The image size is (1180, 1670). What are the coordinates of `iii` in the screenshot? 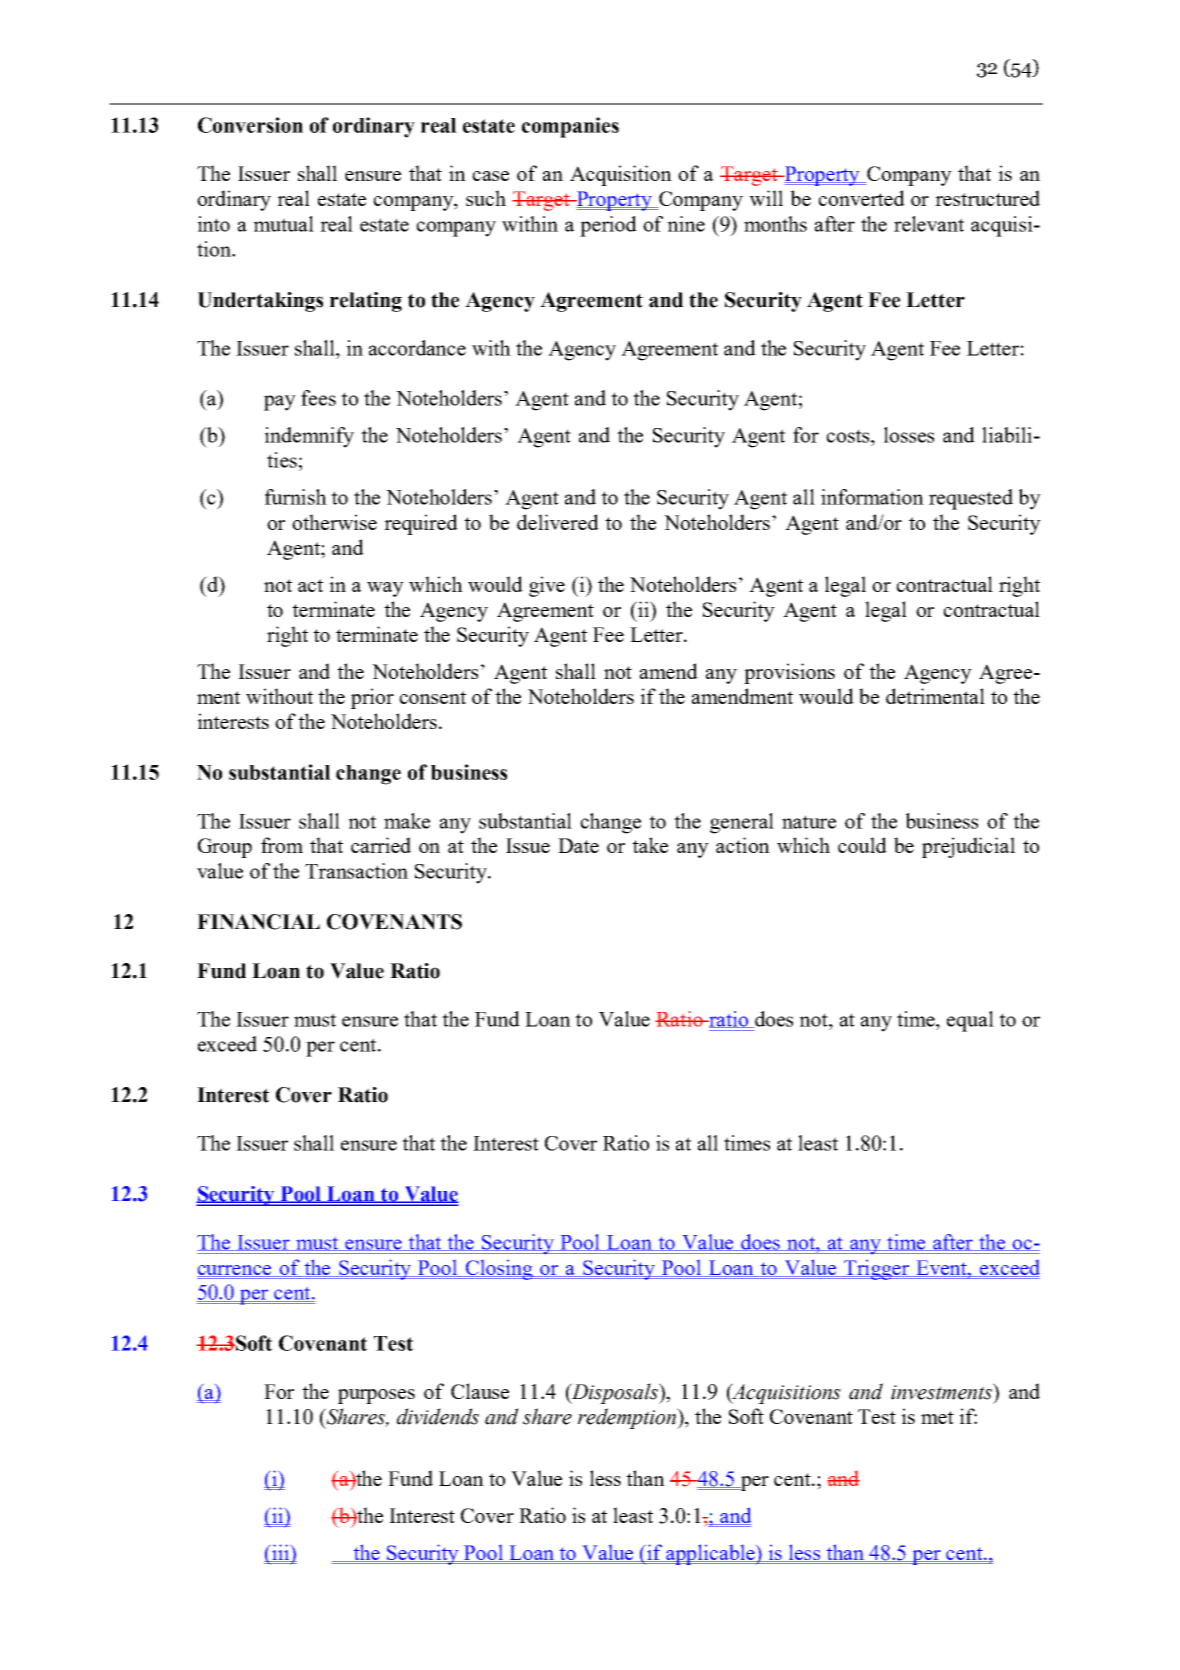 It's located at (281, 1553).
